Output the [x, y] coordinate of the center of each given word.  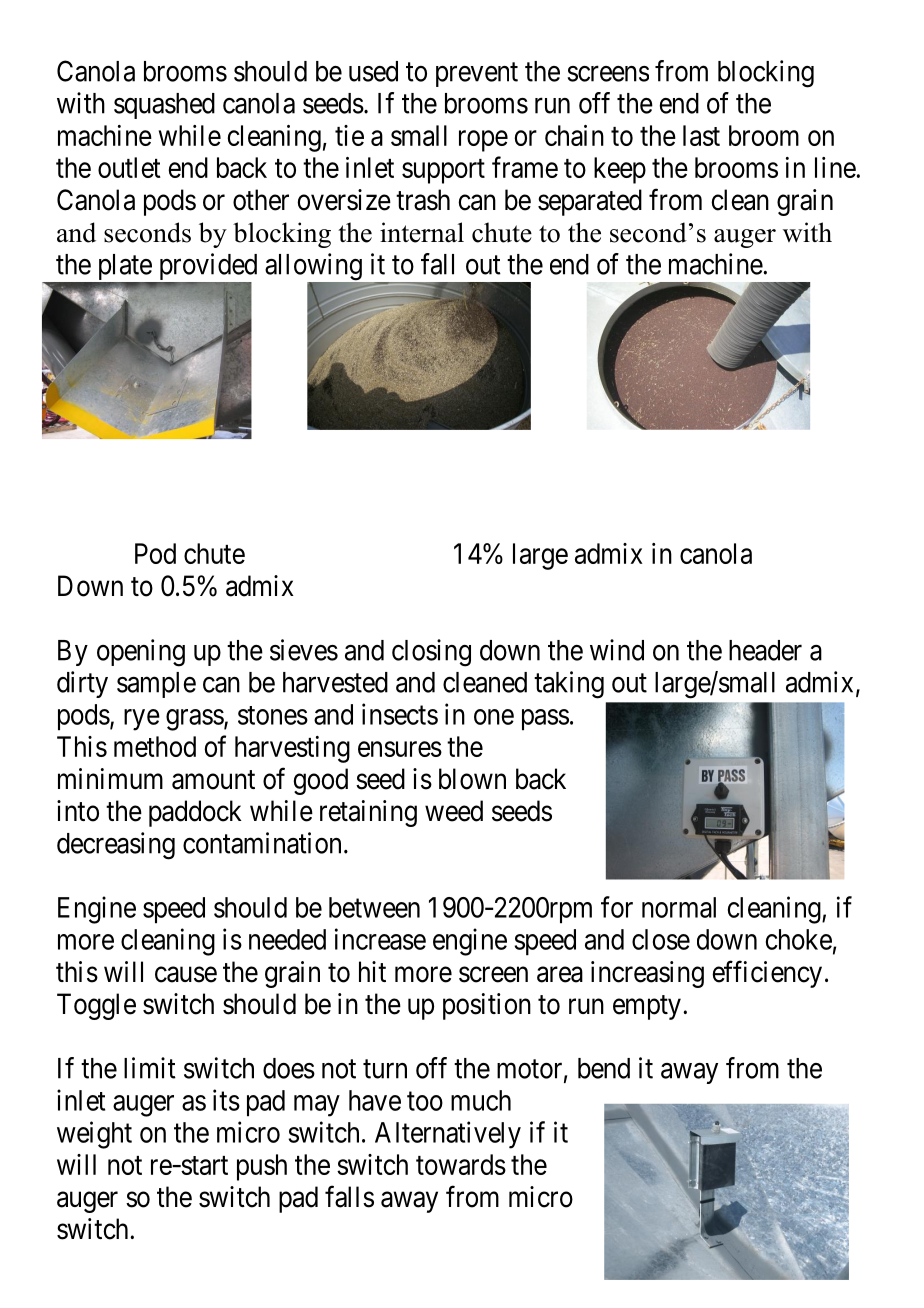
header [765, 650]
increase [380, 939]
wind [617, 650]
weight [94, 1135]
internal [422, 232]
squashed [164, 106]
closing [431, 653]
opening [141, 653]
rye [142, 720]
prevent [477, 75]
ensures [400, 749]
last [701, 135]
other [261, 200]
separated [590, 202]
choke [799, 939]
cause [186, 975]
